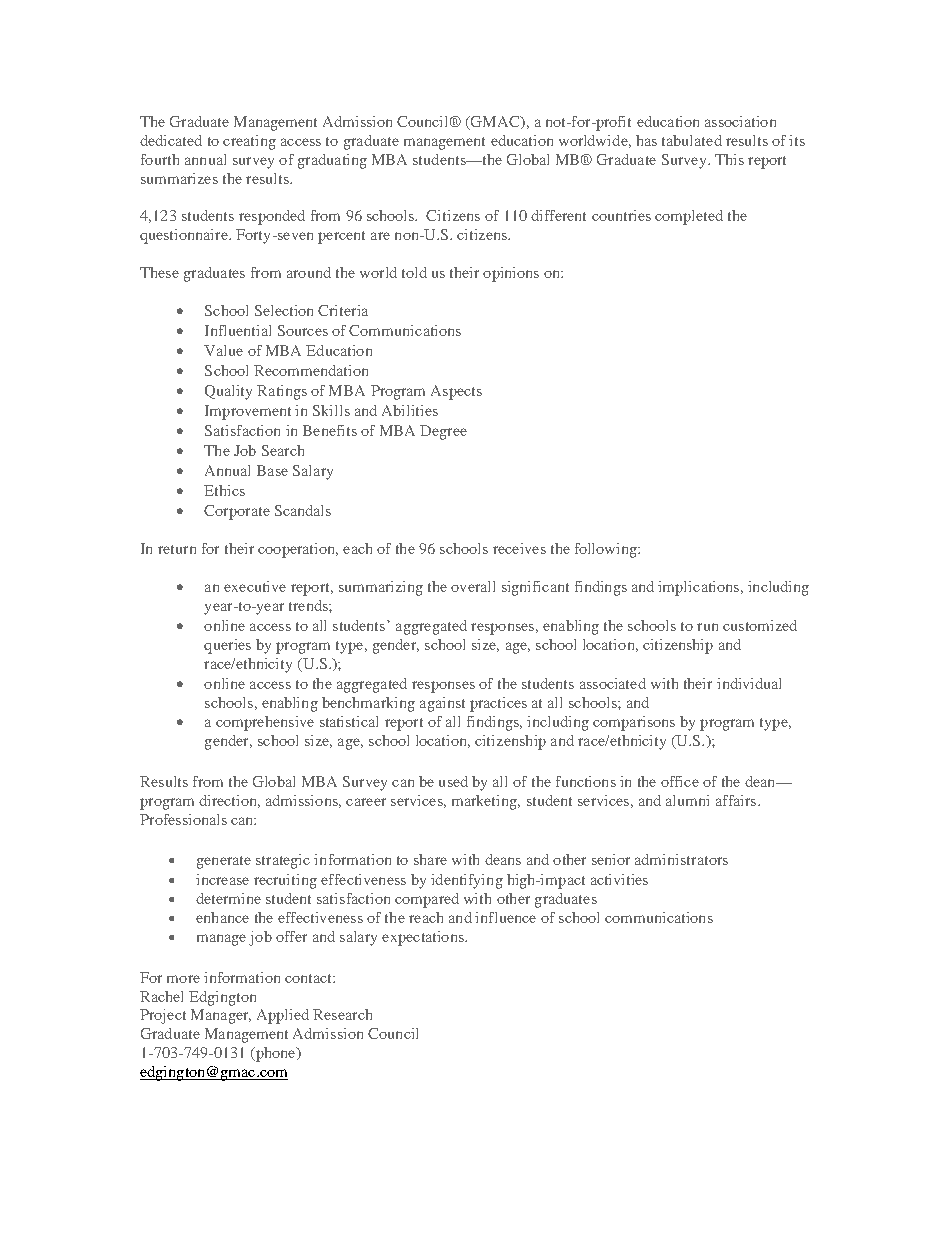 Image resolution: width=952 pixels, height=1233 pixels. Describe the element at coordinates (607, 550) in the document. I see `following` at that location.
